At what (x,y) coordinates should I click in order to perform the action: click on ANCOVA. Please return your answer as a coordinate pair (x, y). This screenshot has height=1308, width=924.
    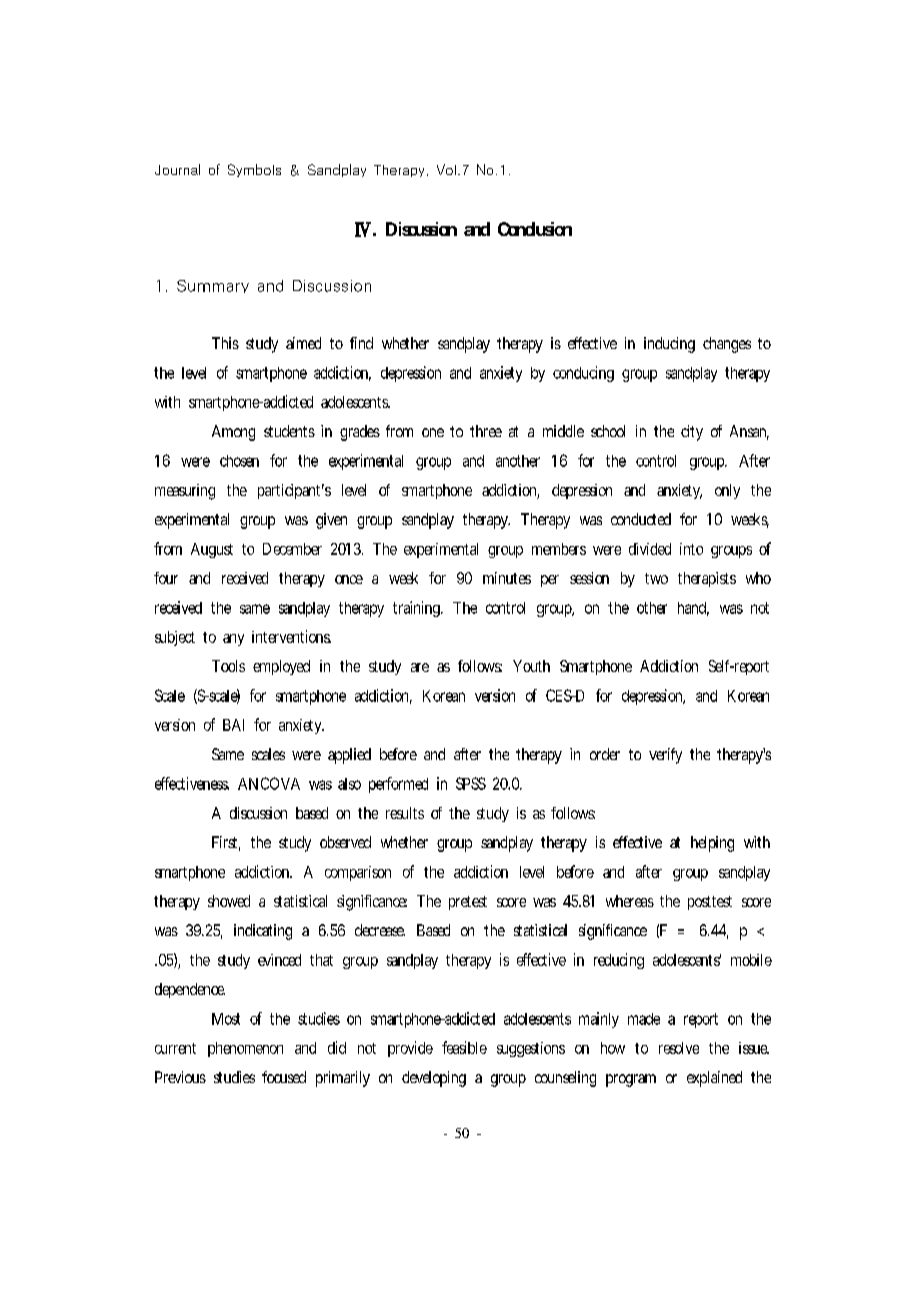
    Looking at the image, I should click on (269, 783).
